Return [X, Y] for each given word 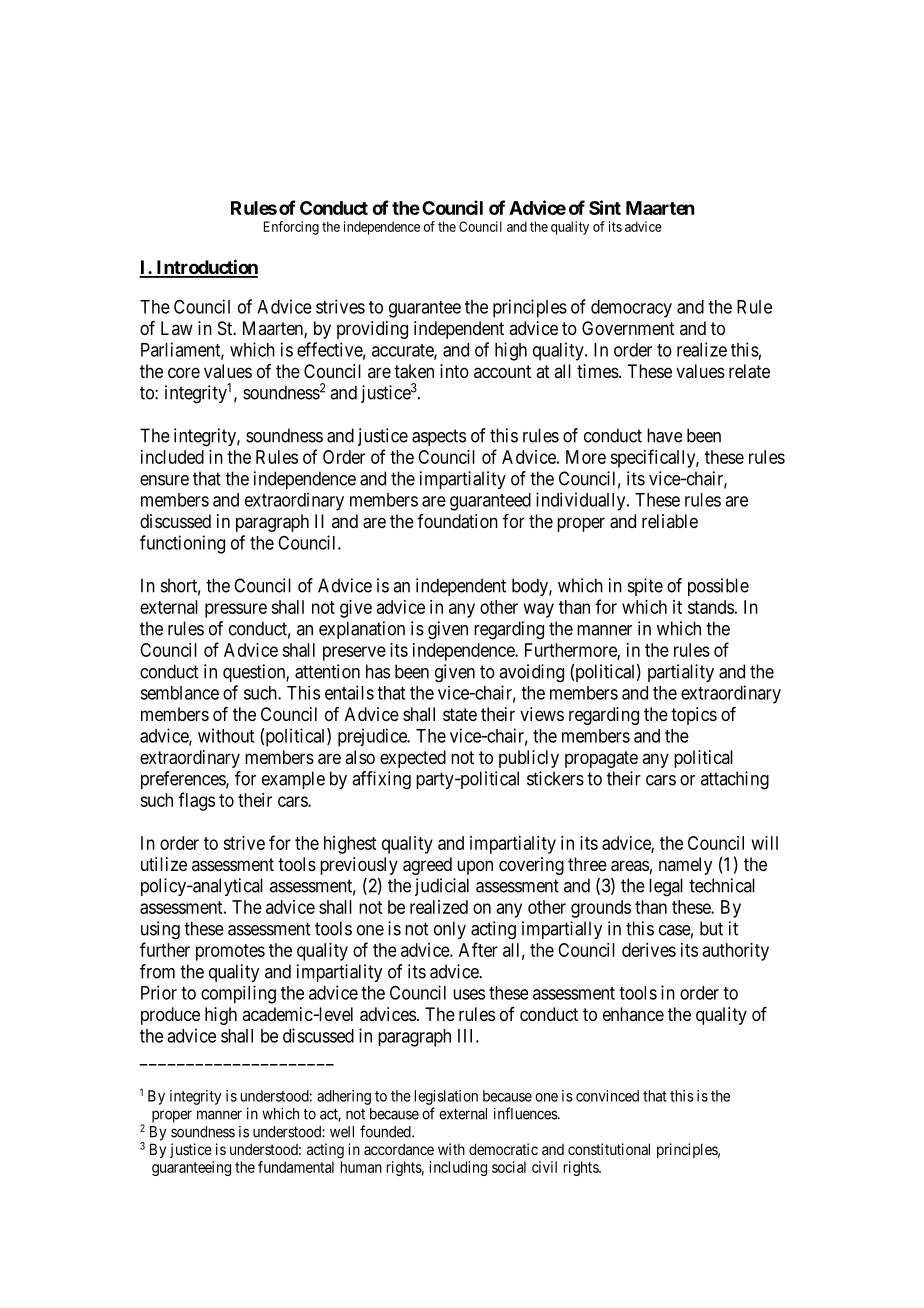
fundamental [296, 1167]
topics [694, 716]
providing [372, 330]
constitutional [609, 1149]
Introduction [206, 268]
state [460, 715]
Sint [605, 207]
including [458, 1168]
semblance [179, 693]
